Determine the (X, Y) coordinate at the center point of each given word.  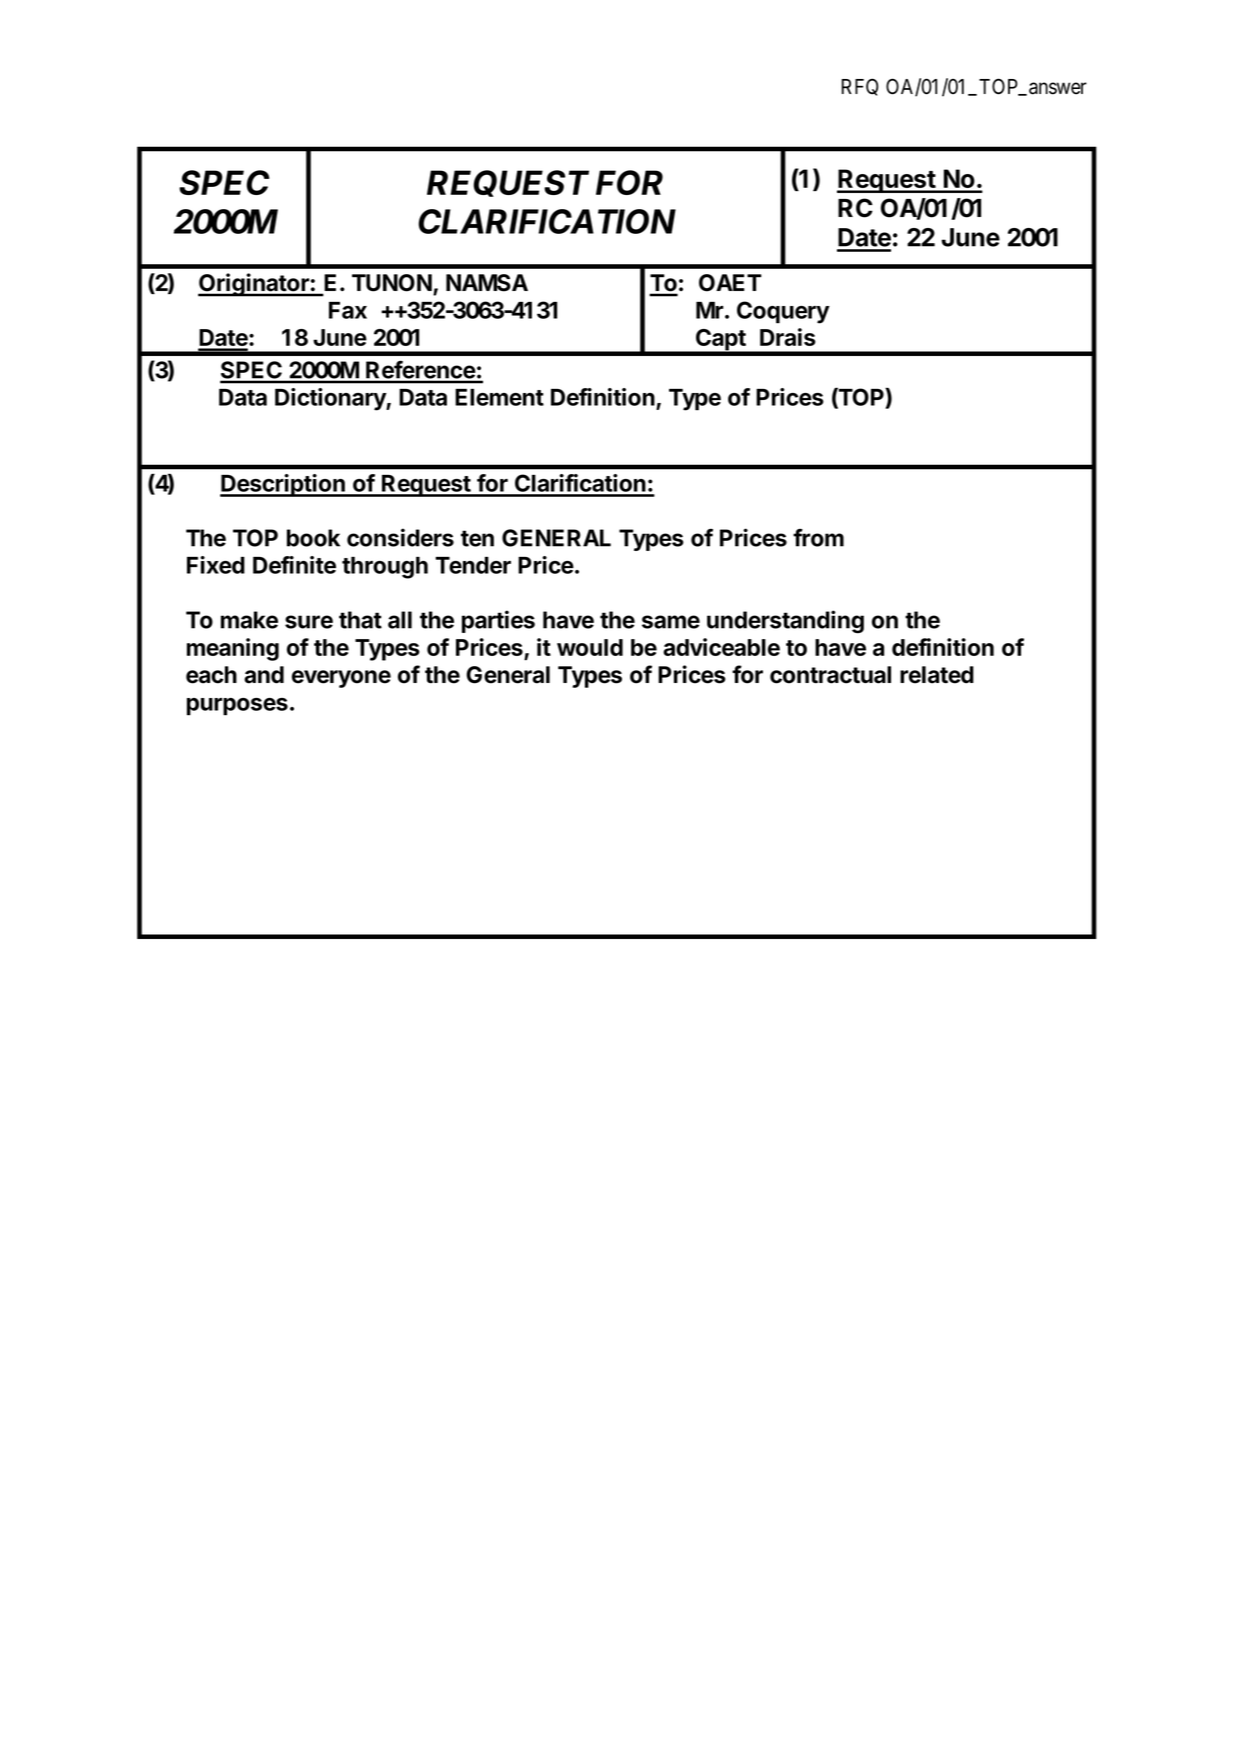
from (818, 538)
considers (400, 537)
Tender (473, 565)
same (671, 622)
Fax (348, 310)
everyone (341, 679)
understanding (785, 622)
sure (309, 622)
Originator (254, 285)
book (313, 538)
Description (283, 485)
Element (499, 397)
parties (498, 621)
